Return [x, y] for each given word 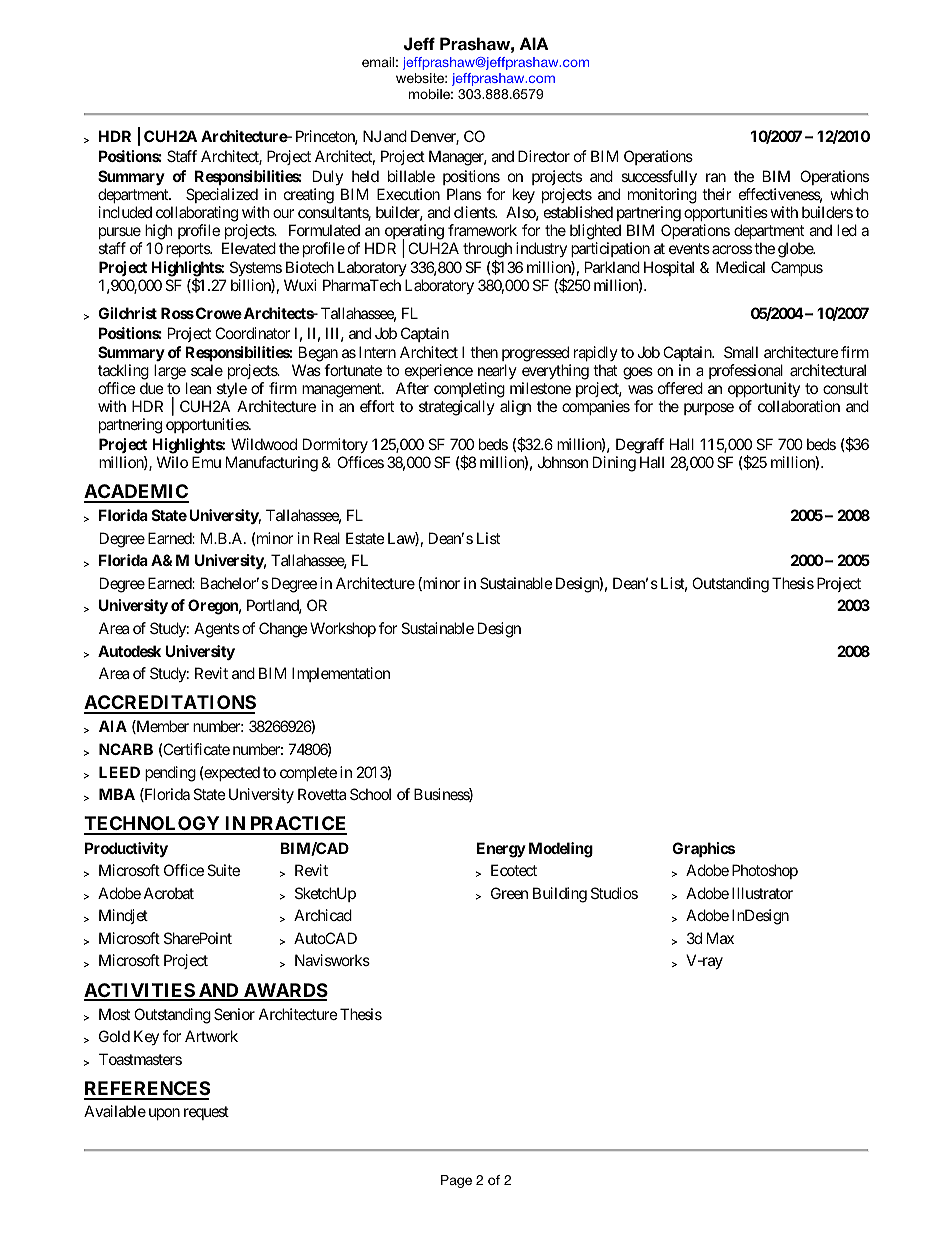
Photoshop [765, 871]
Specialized [222, 195]
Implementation [341, 674]
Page [456, 1181]
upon [164, 1114]
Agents [217, 630]
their [717, 194]
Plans [464, 194]
